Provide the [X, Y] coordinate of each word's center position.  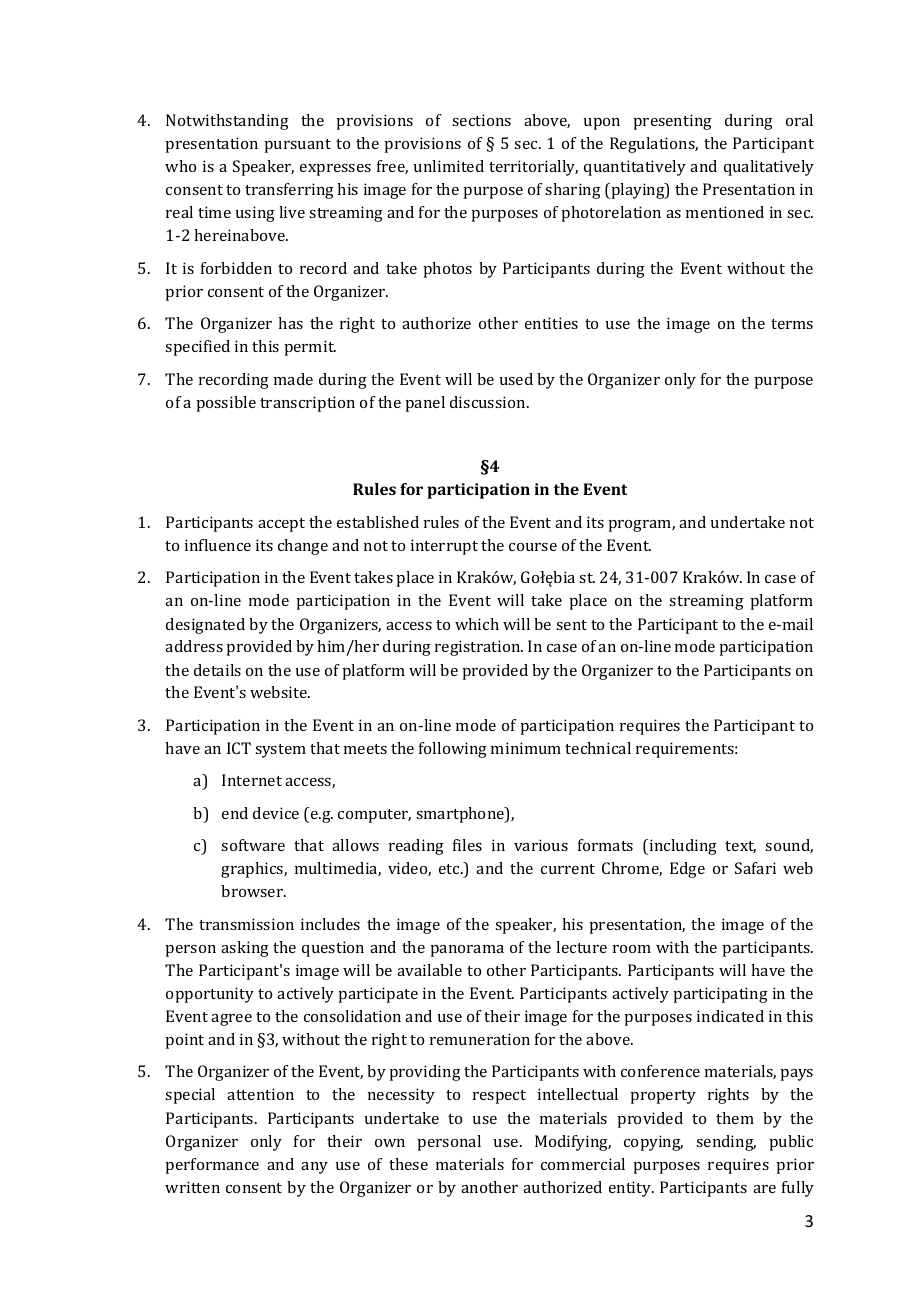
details [217, 670]
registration [479, 648]
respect [499, 1097]
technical [598, 748]
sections [481, 120]
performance [212, 1166]
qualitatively [769, 168]
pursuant [298, 146]
